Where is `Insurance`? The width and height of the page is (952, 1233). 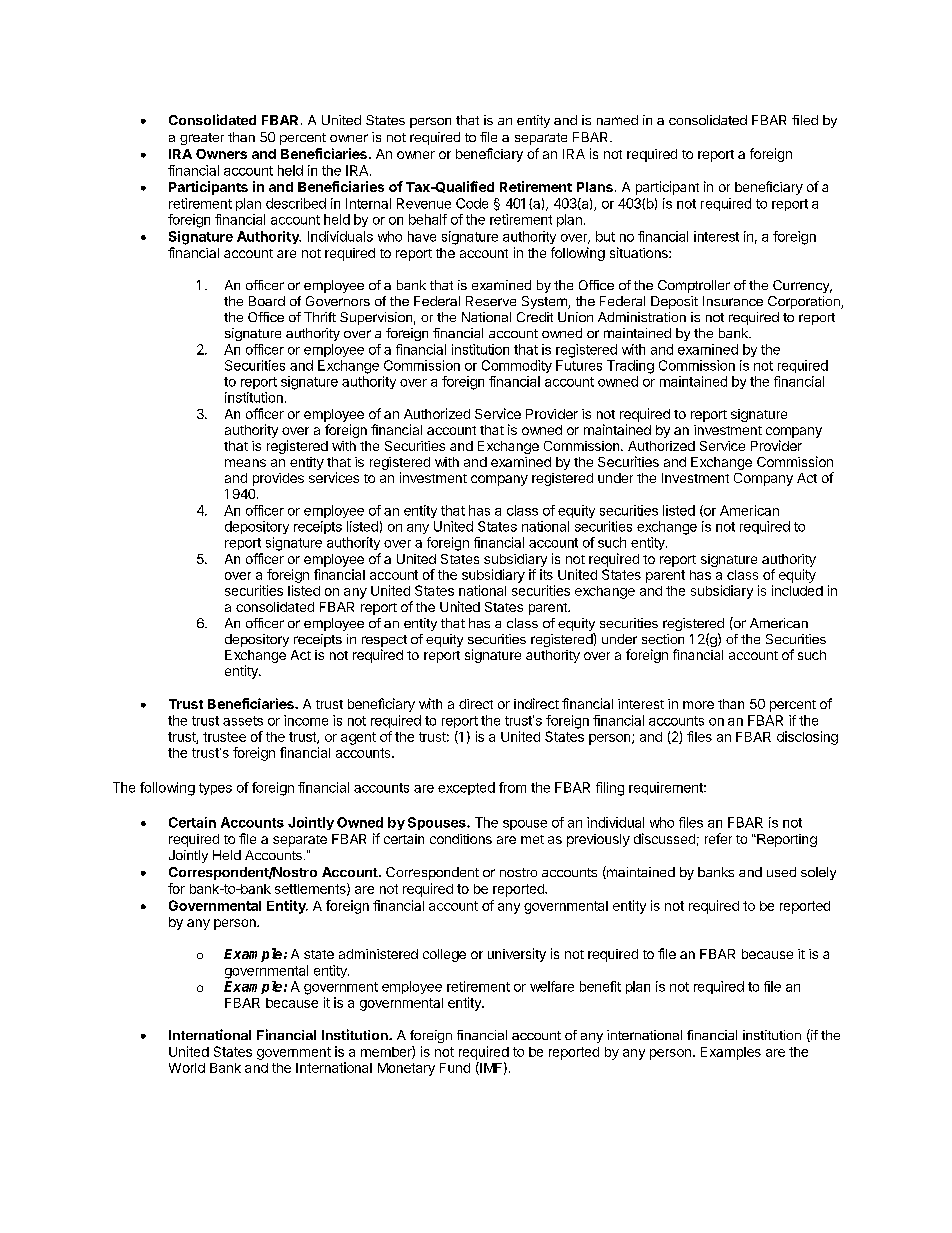 Insurance is located at coordinates (733, 301).
